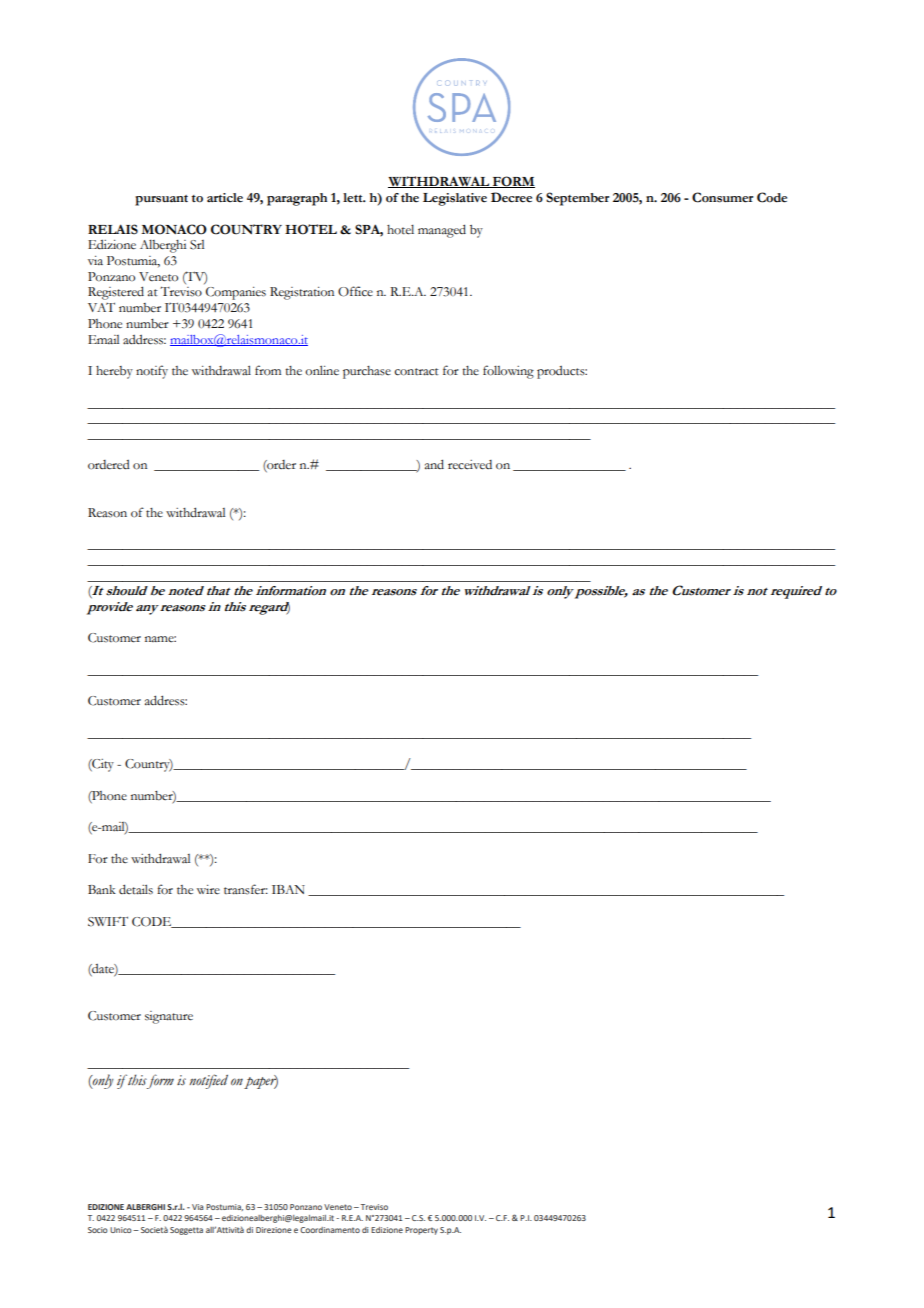  Describe the element at coordinates (470, 465) in the page. I see `received` at that location.
